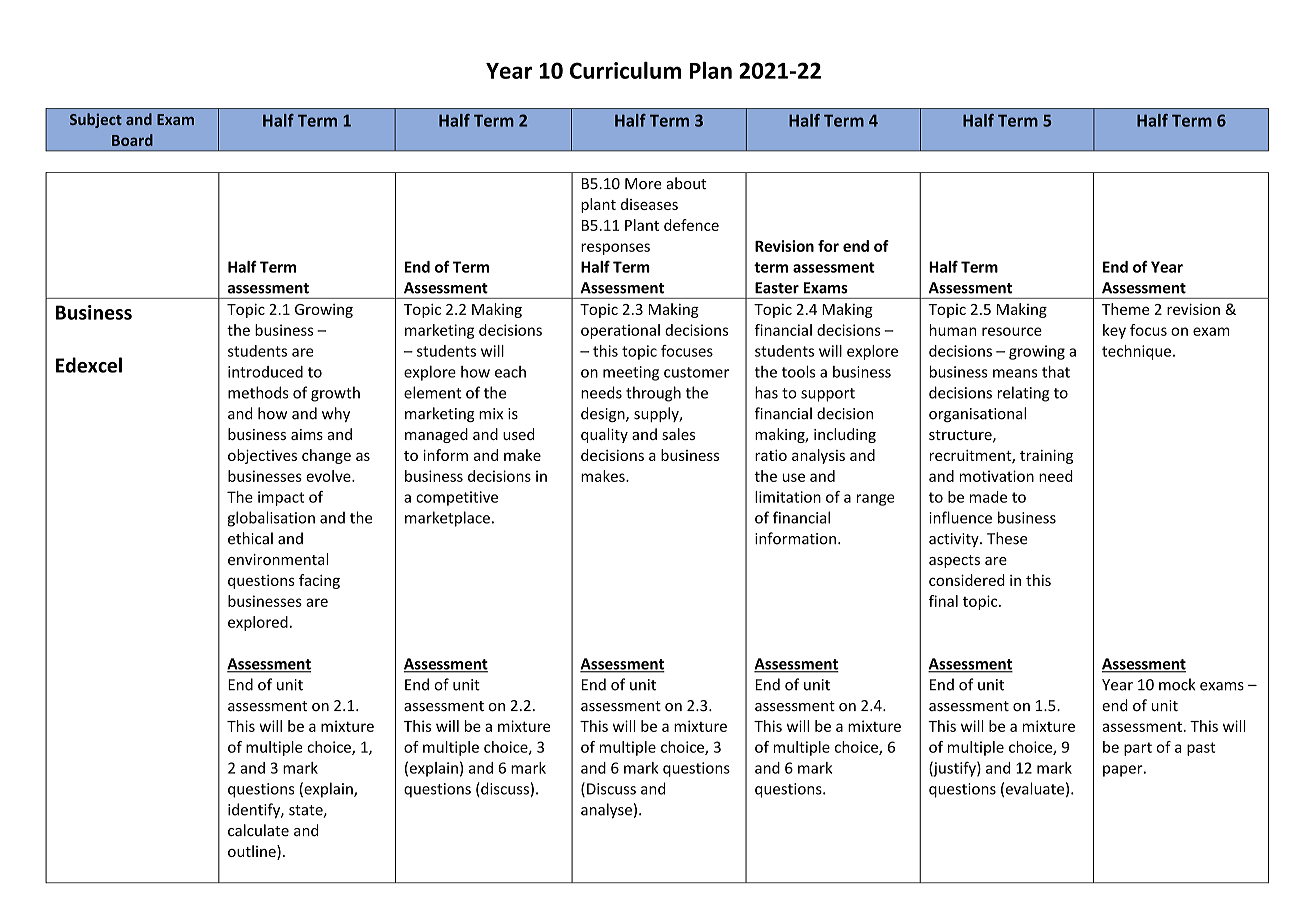  What do you see at coordinates (319, 581) in the screenshot?
I see `facing` at bounding box center [319, 581].
